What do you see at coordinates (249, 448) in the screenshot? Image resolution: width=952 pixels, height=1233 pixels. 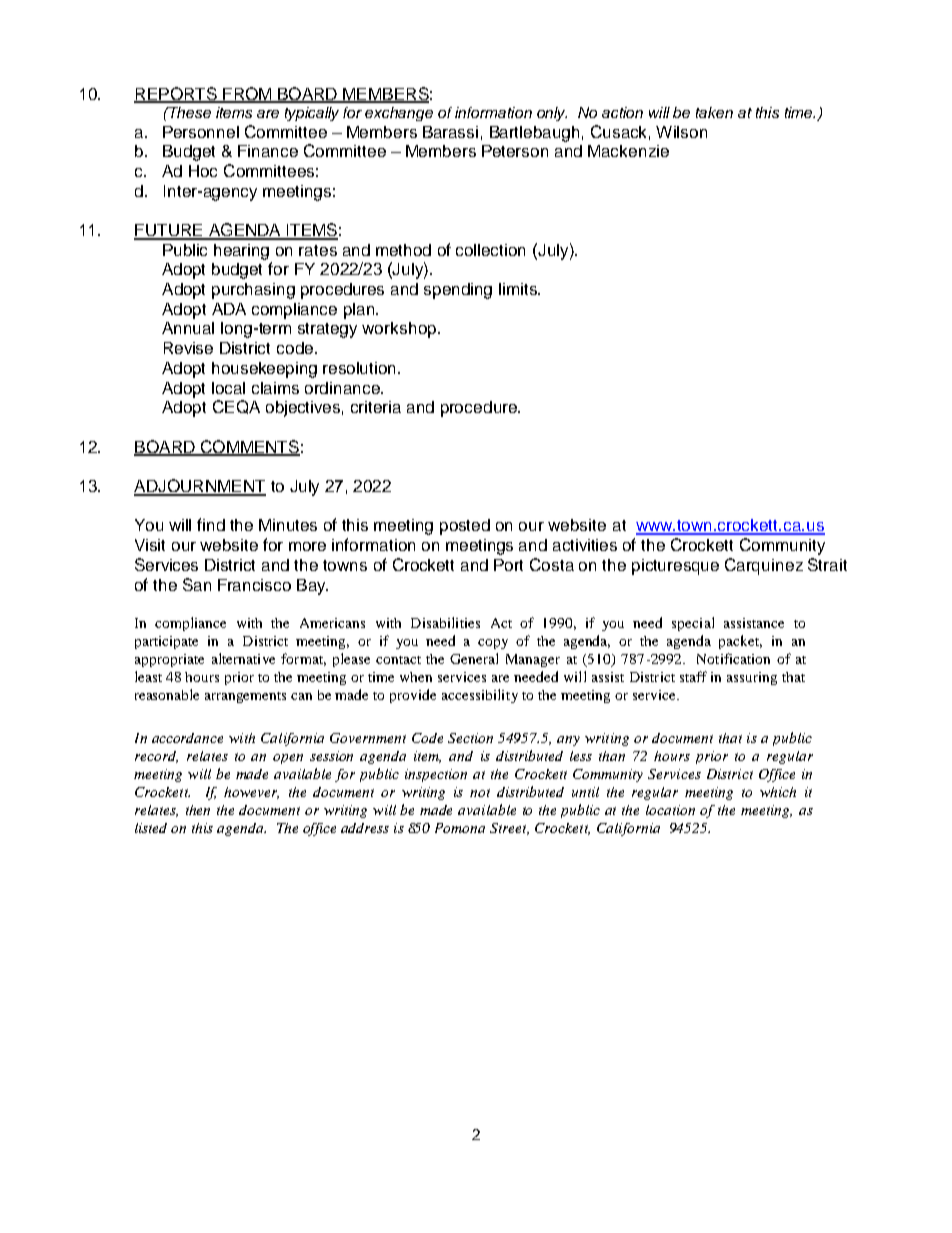 I see `COMMENTS` at bounding box center [249, 448].
